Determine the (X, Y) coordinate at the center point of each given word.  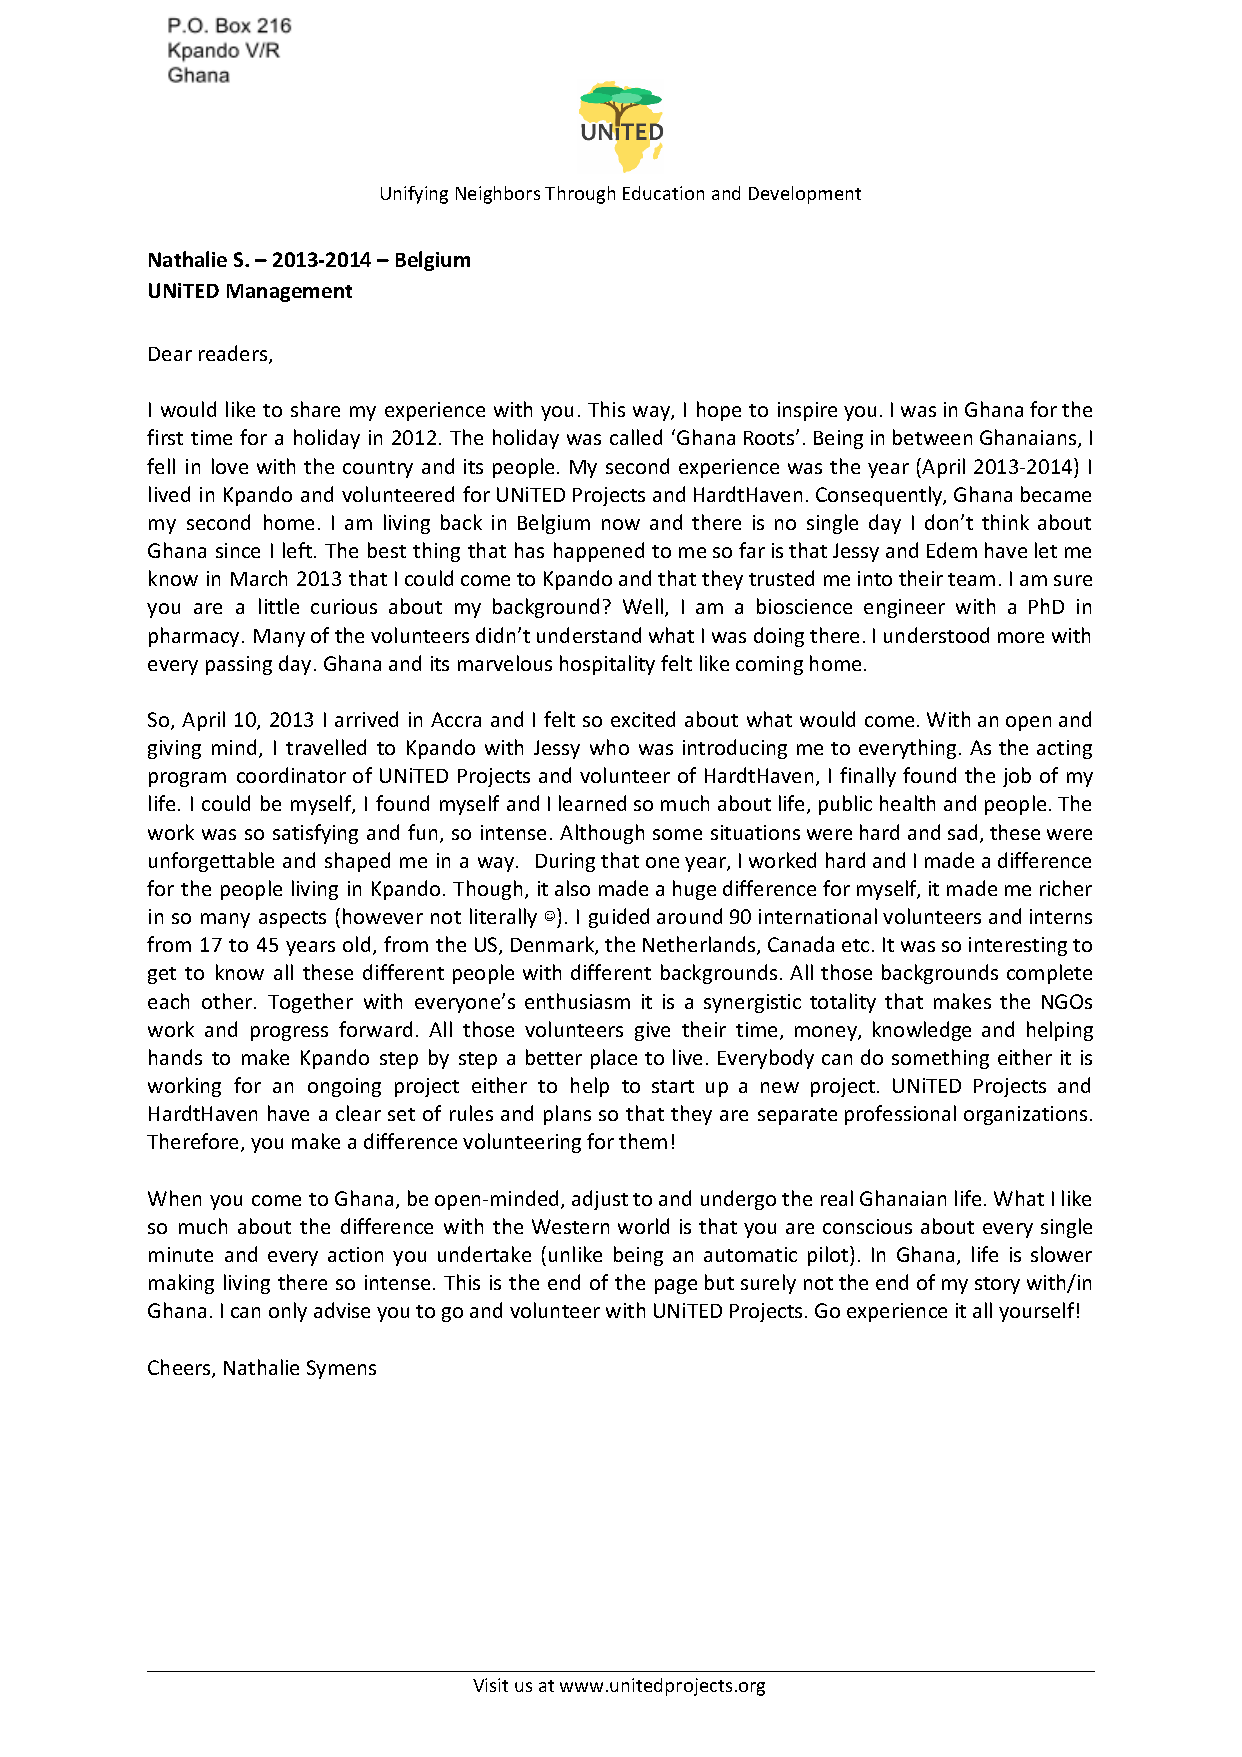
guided (619, 918)
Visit (490, 1685)
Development (805, 195)
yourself (1036, 1312)
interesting (1018, 946)
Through (580, 195)
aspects (292, 919)
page (676, 1286)
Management (289, 293)
